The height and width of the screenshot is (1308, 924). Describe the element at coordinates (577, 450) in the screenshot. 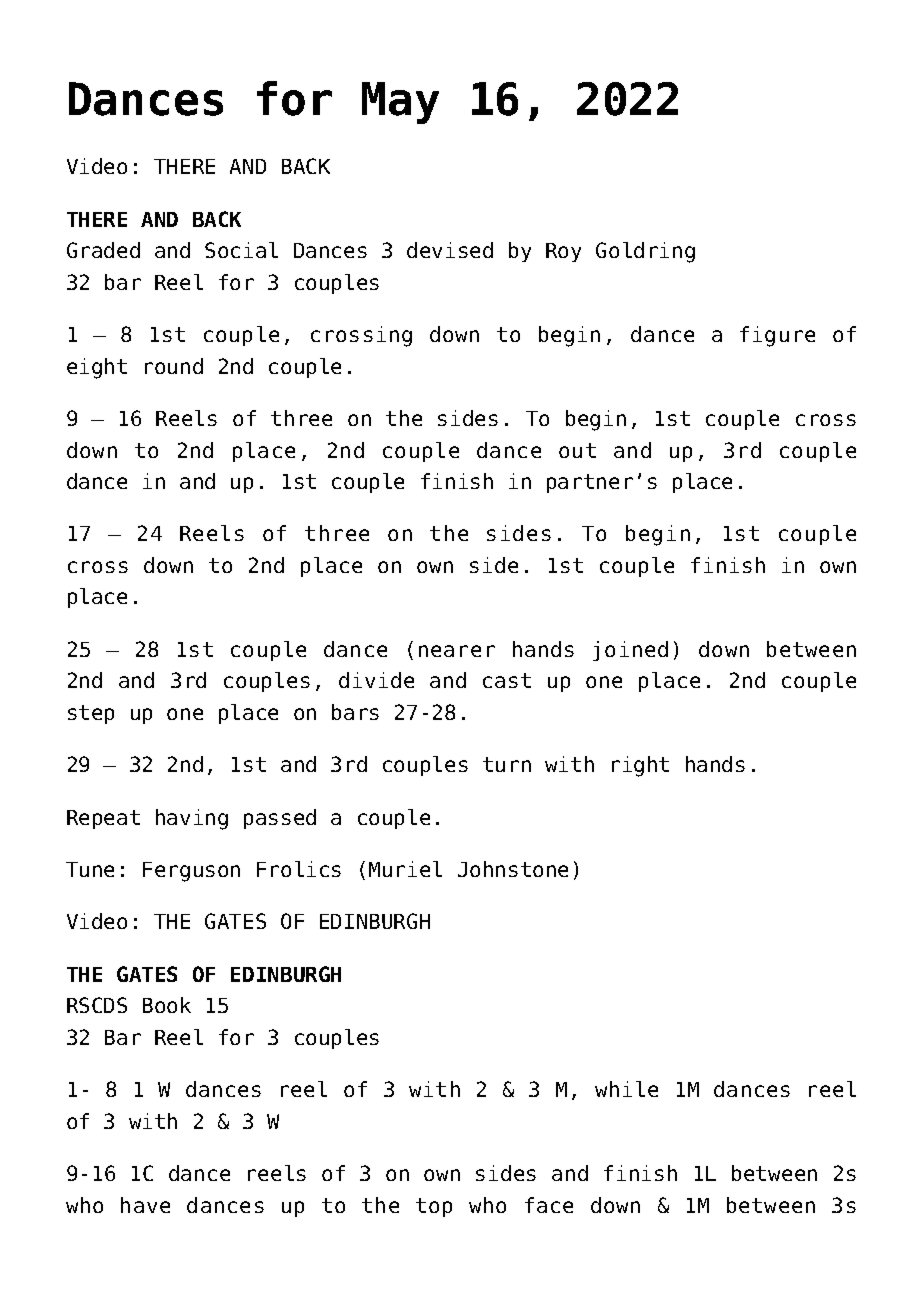

I see `out` at that location.
